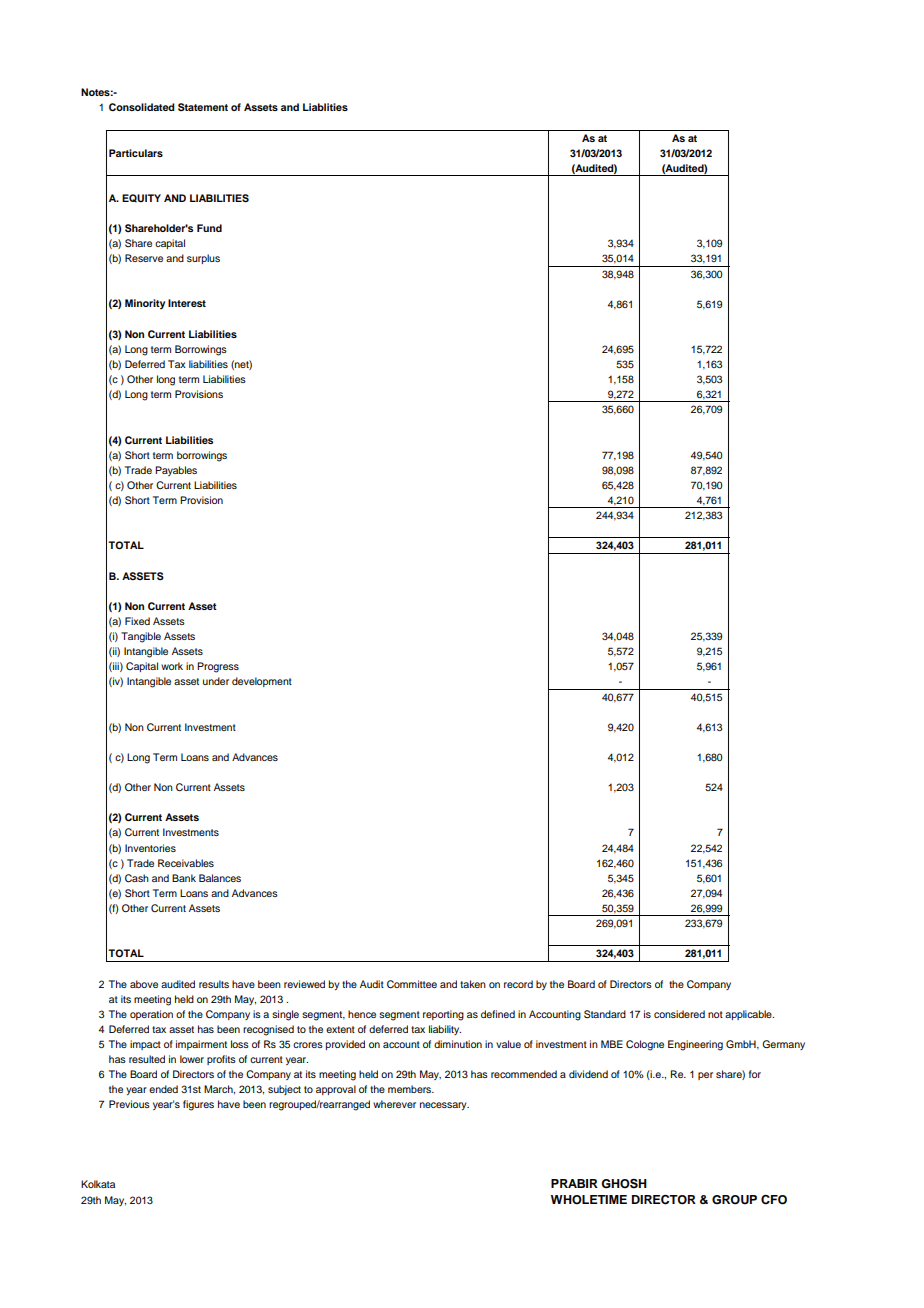 Image resolution: width=924 pixels, height=1308 pixels. What do you see at coordinates (203, 107) in the screenshot?
I see `Statement` at bounding box center [203, 107].
